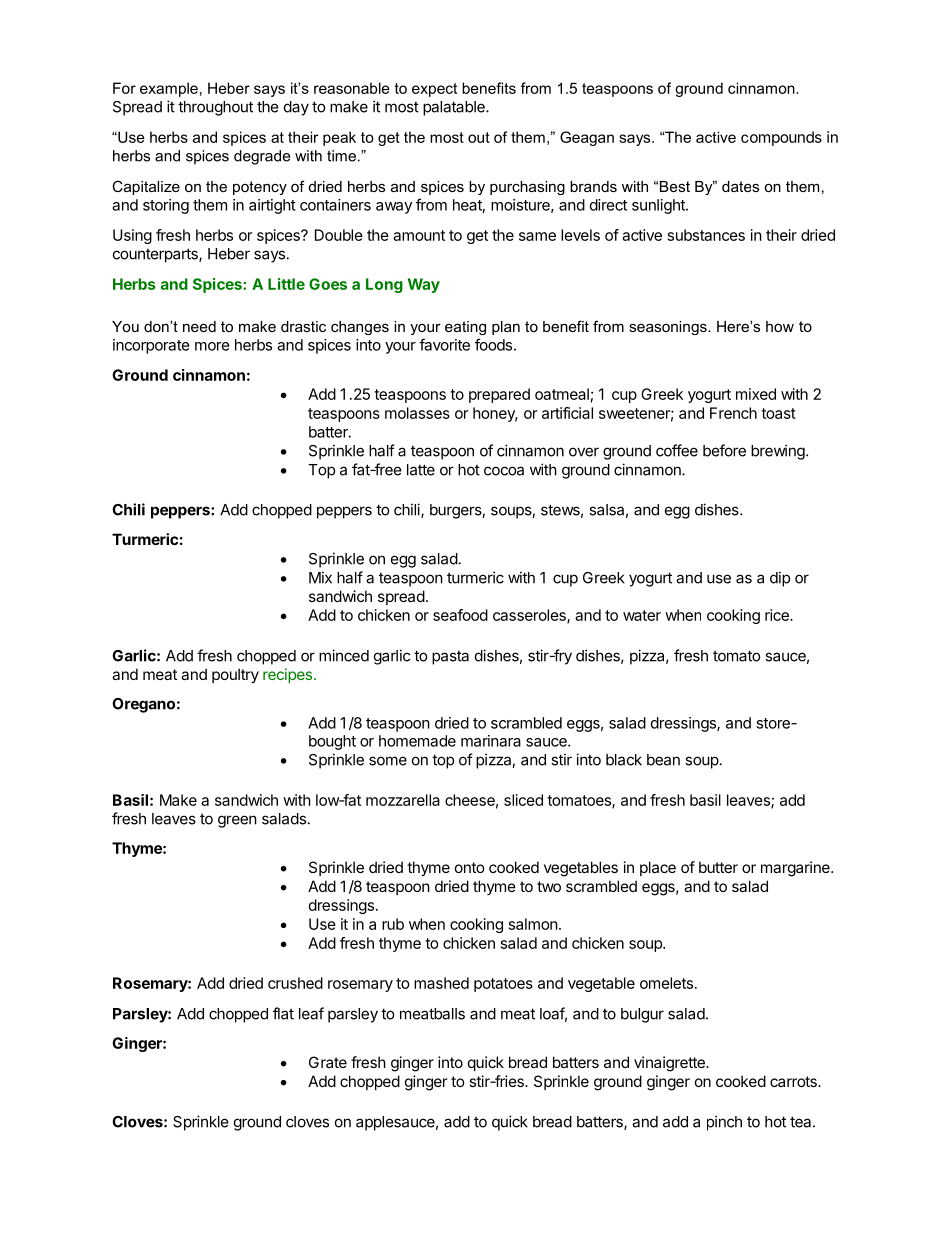 The width and height of the image is (952, 1233). Describe the element at coordinates (460, 615) in the image. I see `seafood` at that location.
